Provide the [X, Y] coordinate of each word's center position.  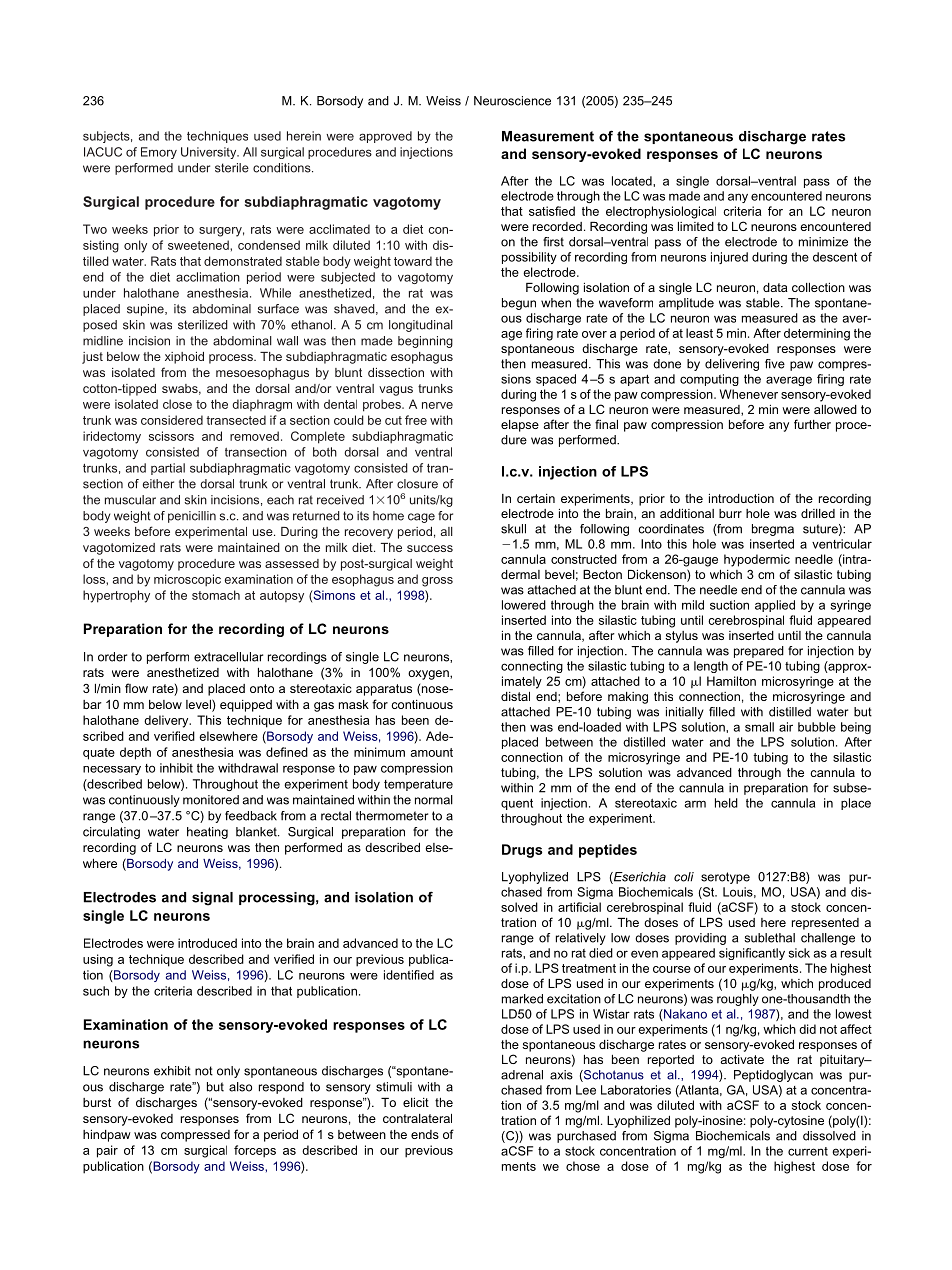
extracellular [228, 657]
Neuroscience [512, 101]
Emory [159, 153]
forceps [255, 1151]
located [633, 181]
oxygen [429, 675]
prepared [759, 652]
